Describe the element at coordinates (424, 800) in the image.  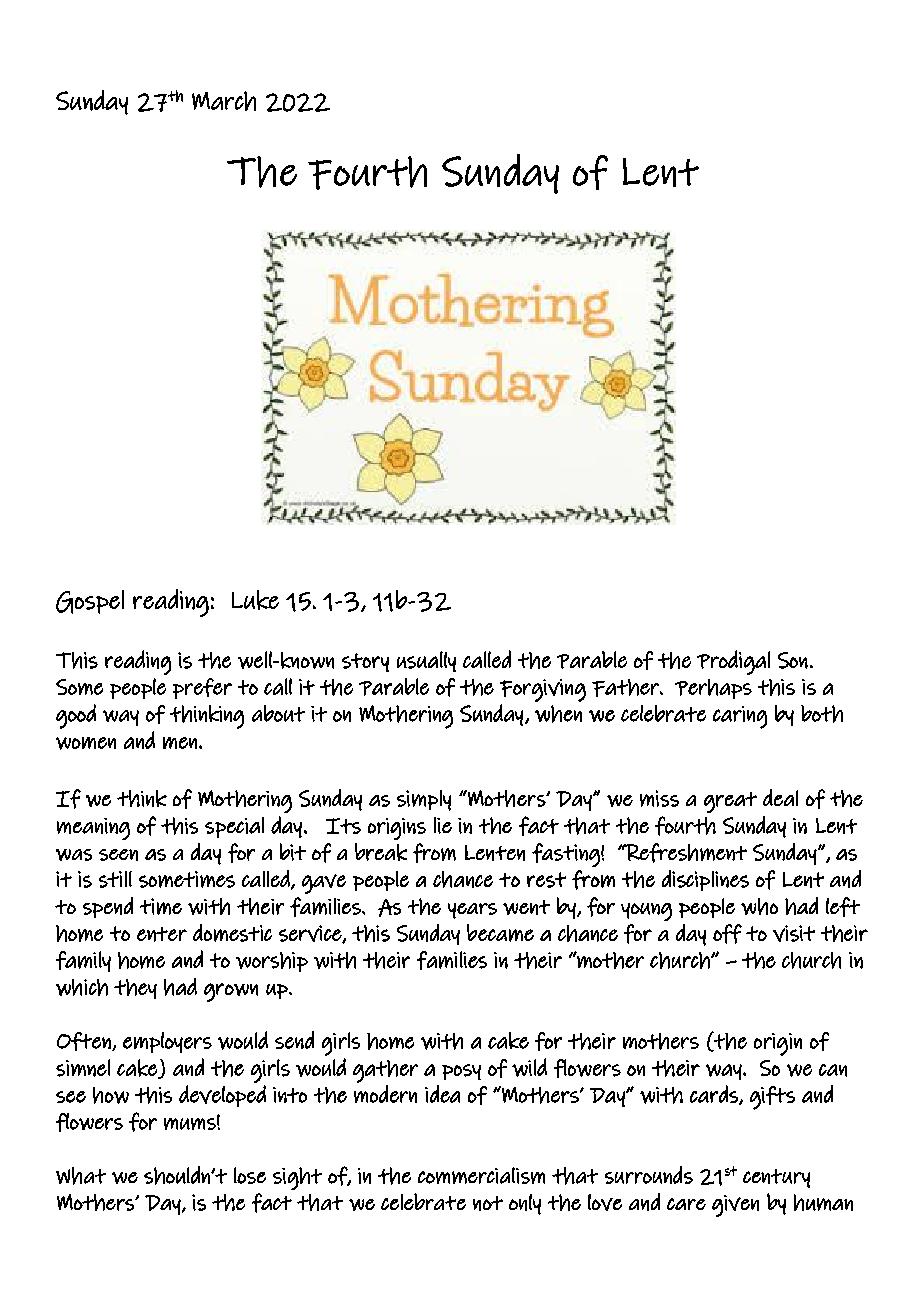
I see `simply` at that location.
